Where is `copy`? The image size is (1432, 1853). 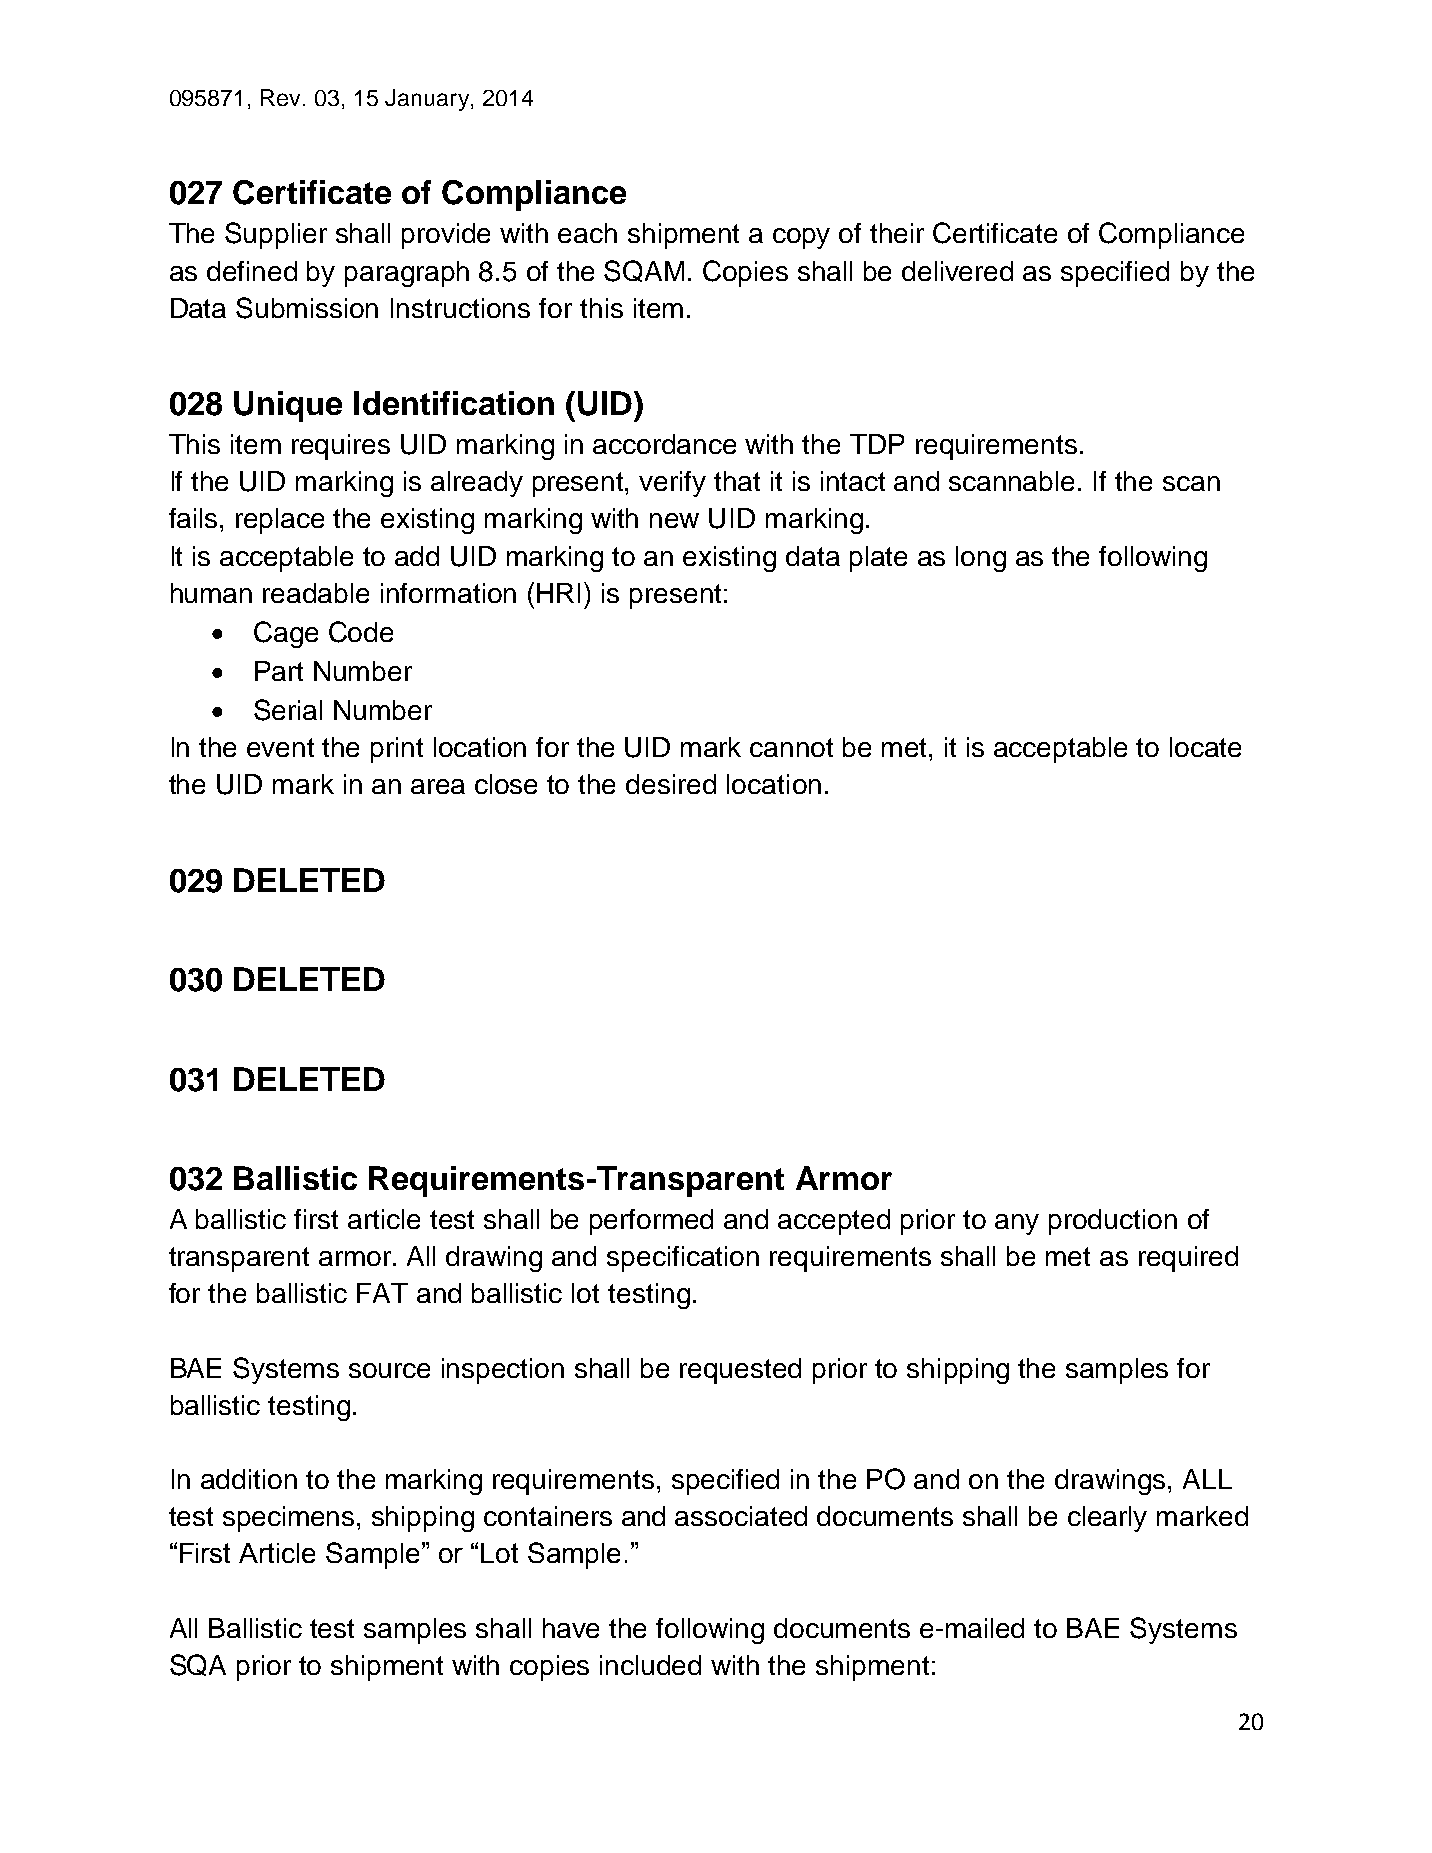
copy is located at coordinates (801, 238).
